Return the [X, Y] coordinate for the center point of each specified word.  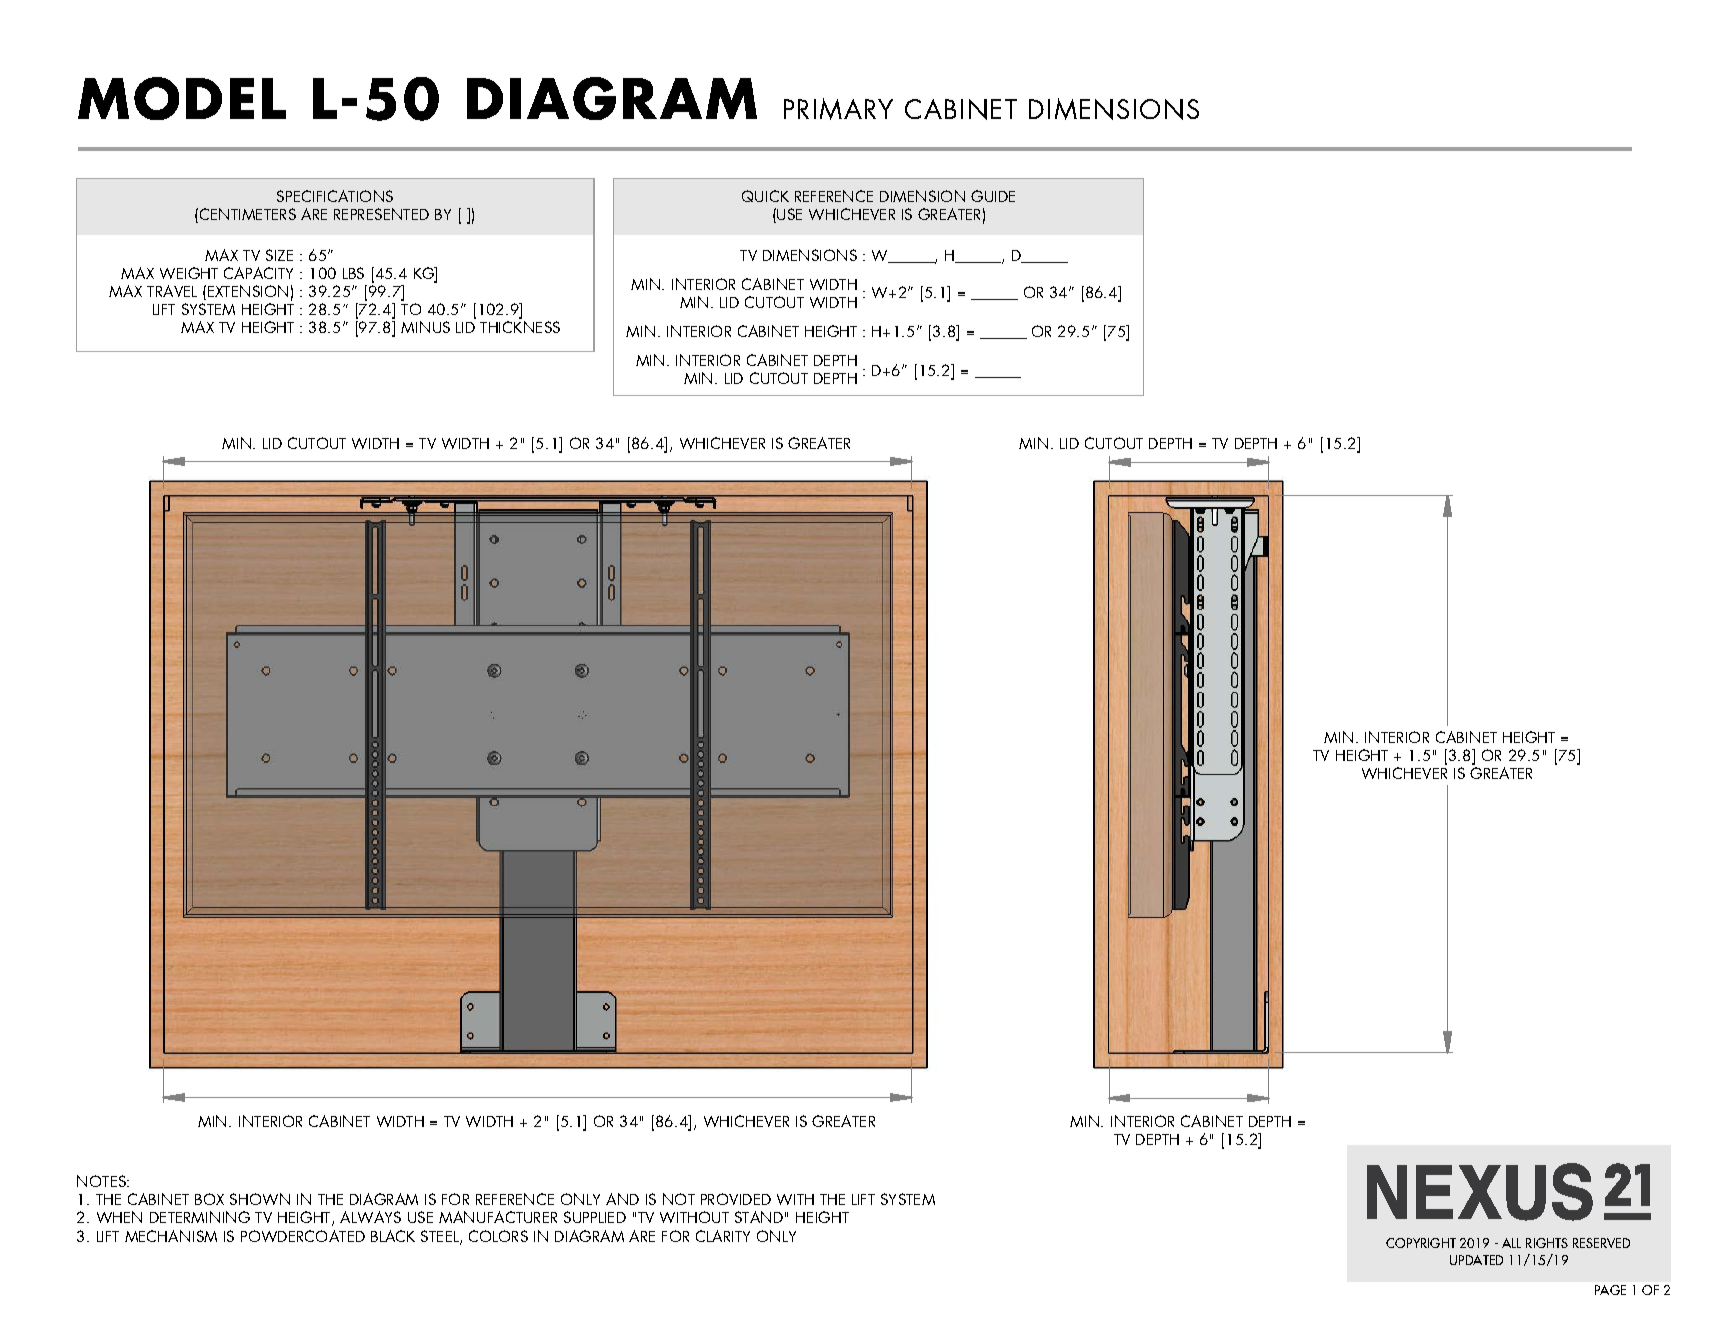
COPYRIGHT [1421, 1243]
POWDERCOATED [303, 1236]
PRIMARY [838, 109]
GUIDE [993, 196]
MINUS [425, 327]
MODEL [182, 98]
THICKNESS [520, 327]
